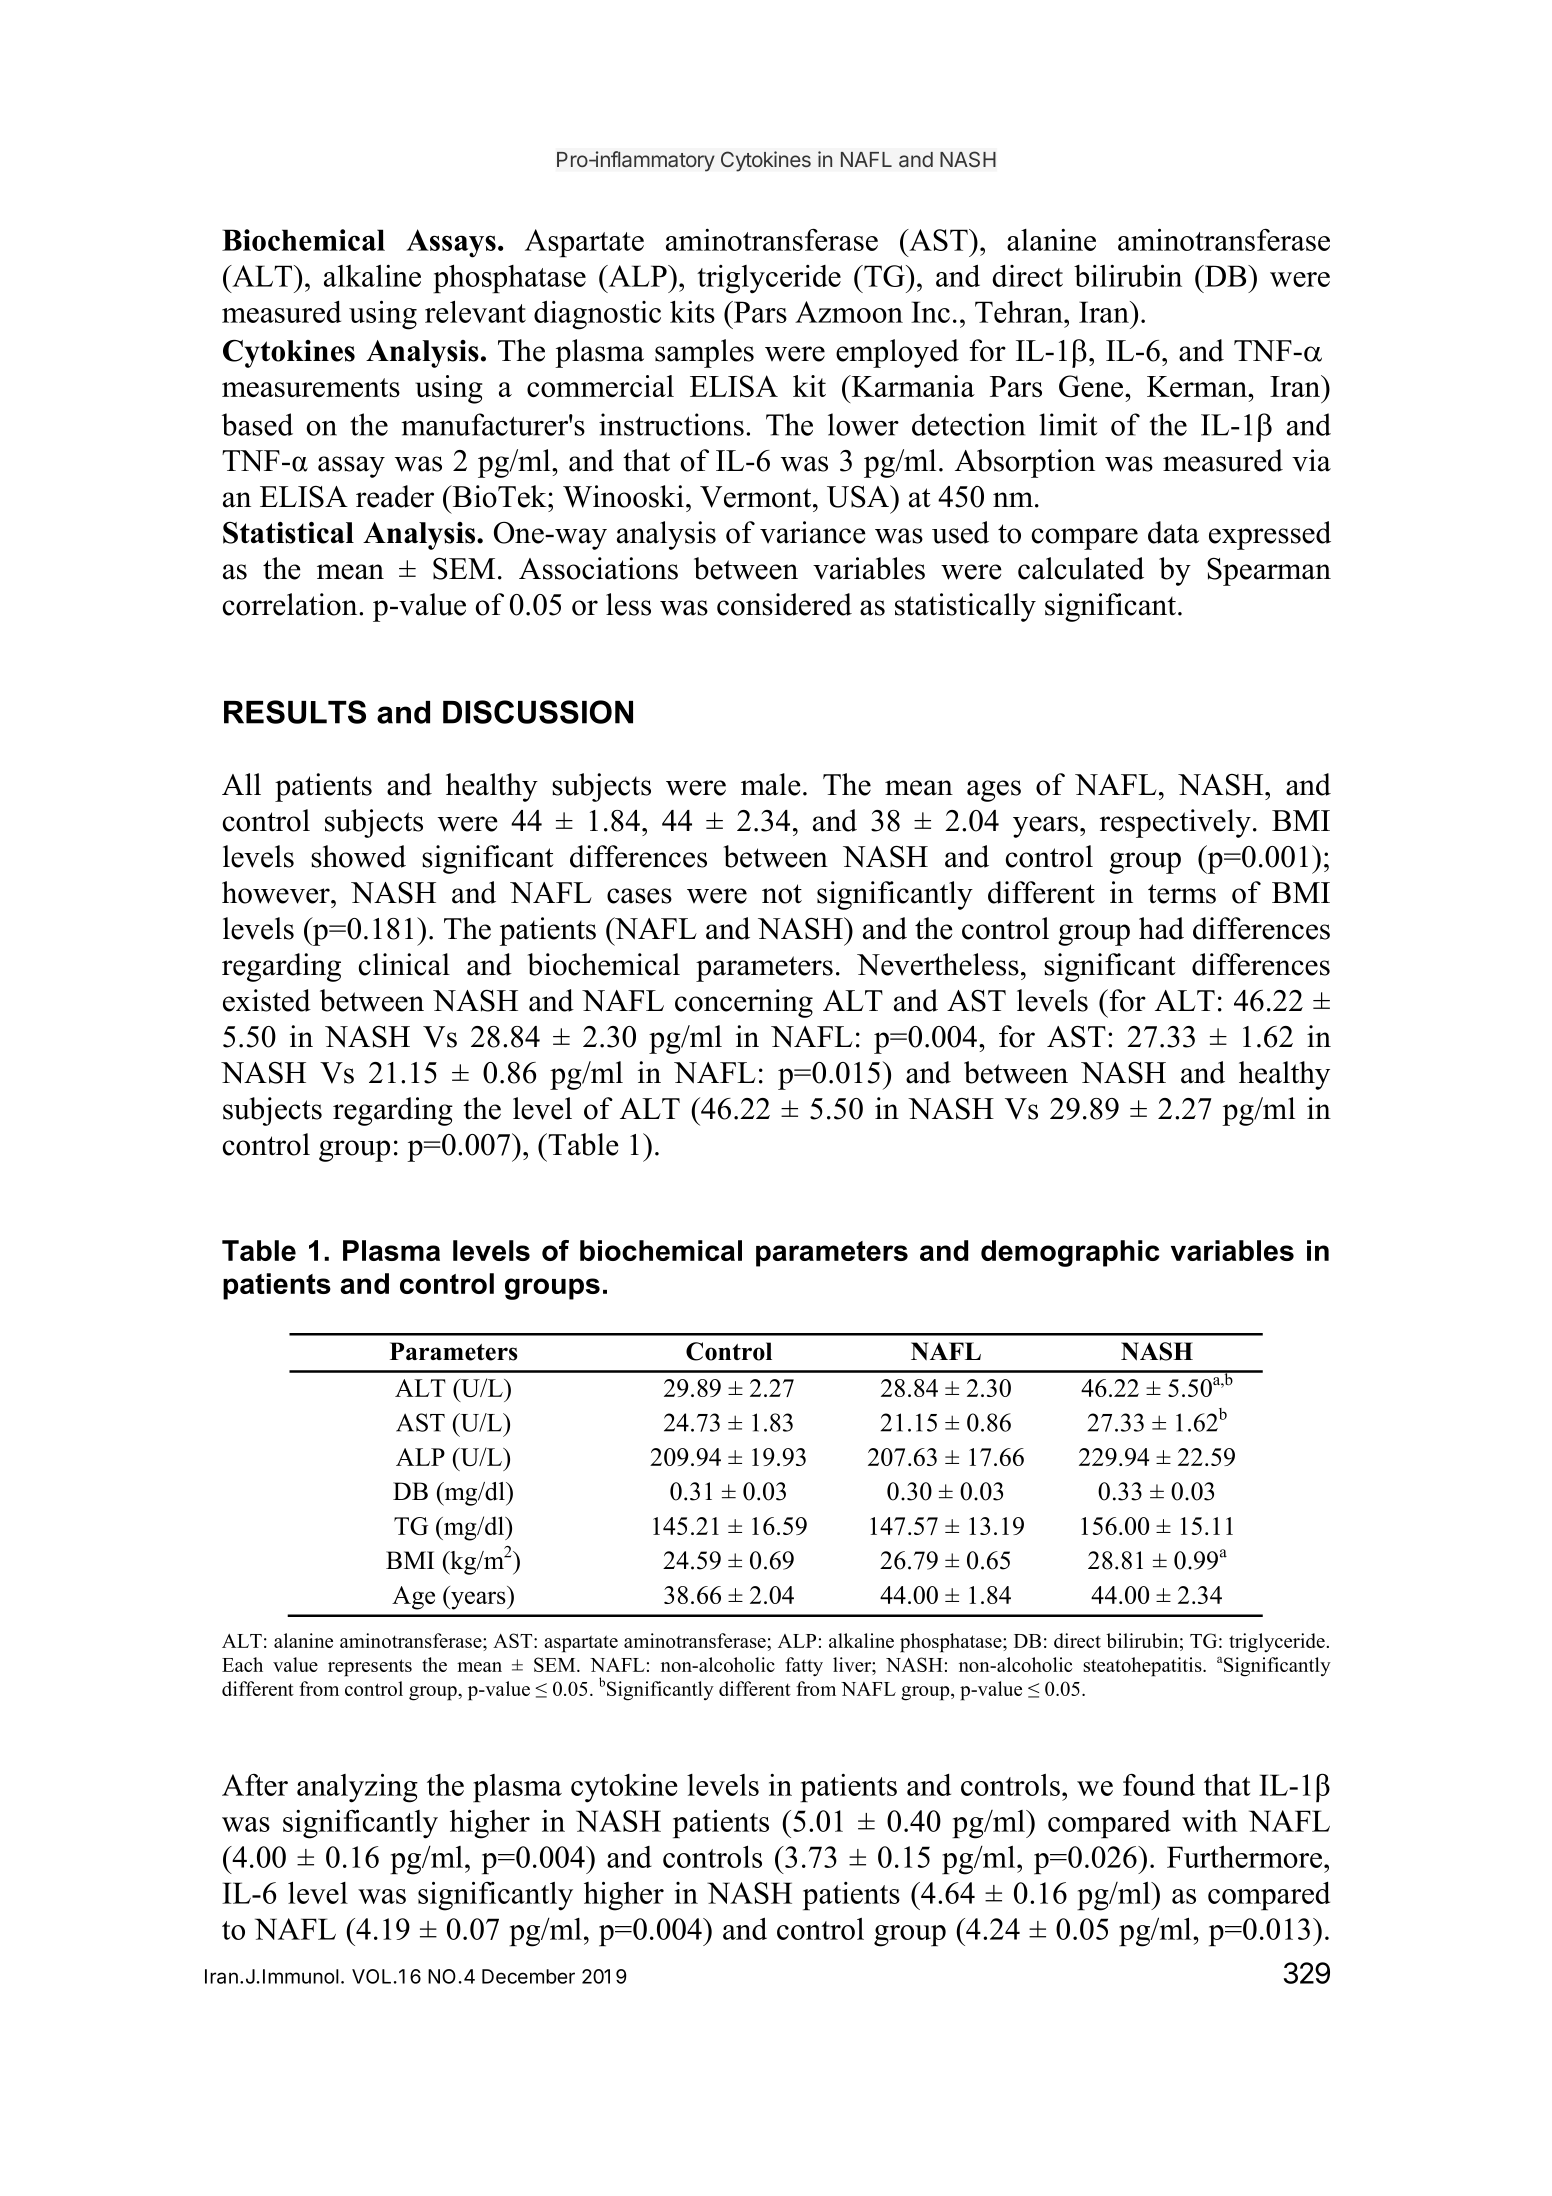 This image has width=1552, height=2196. What do you see at coordinates (1070, 1253) in the image?
I see `demographic` at bounding box center [1070, 1253].
